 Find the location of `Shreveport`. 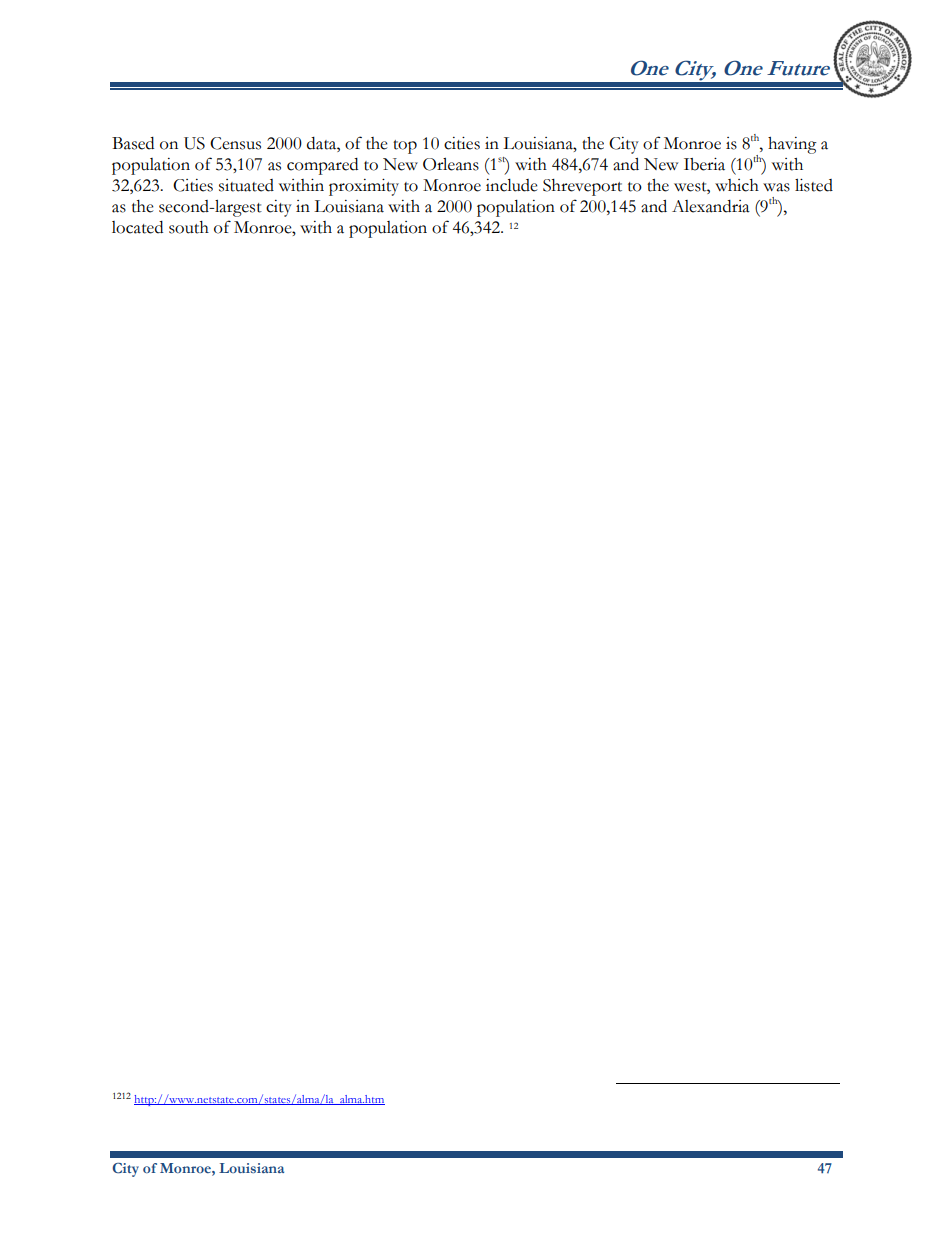

Shreveport is located at coordinates (582, 187).
